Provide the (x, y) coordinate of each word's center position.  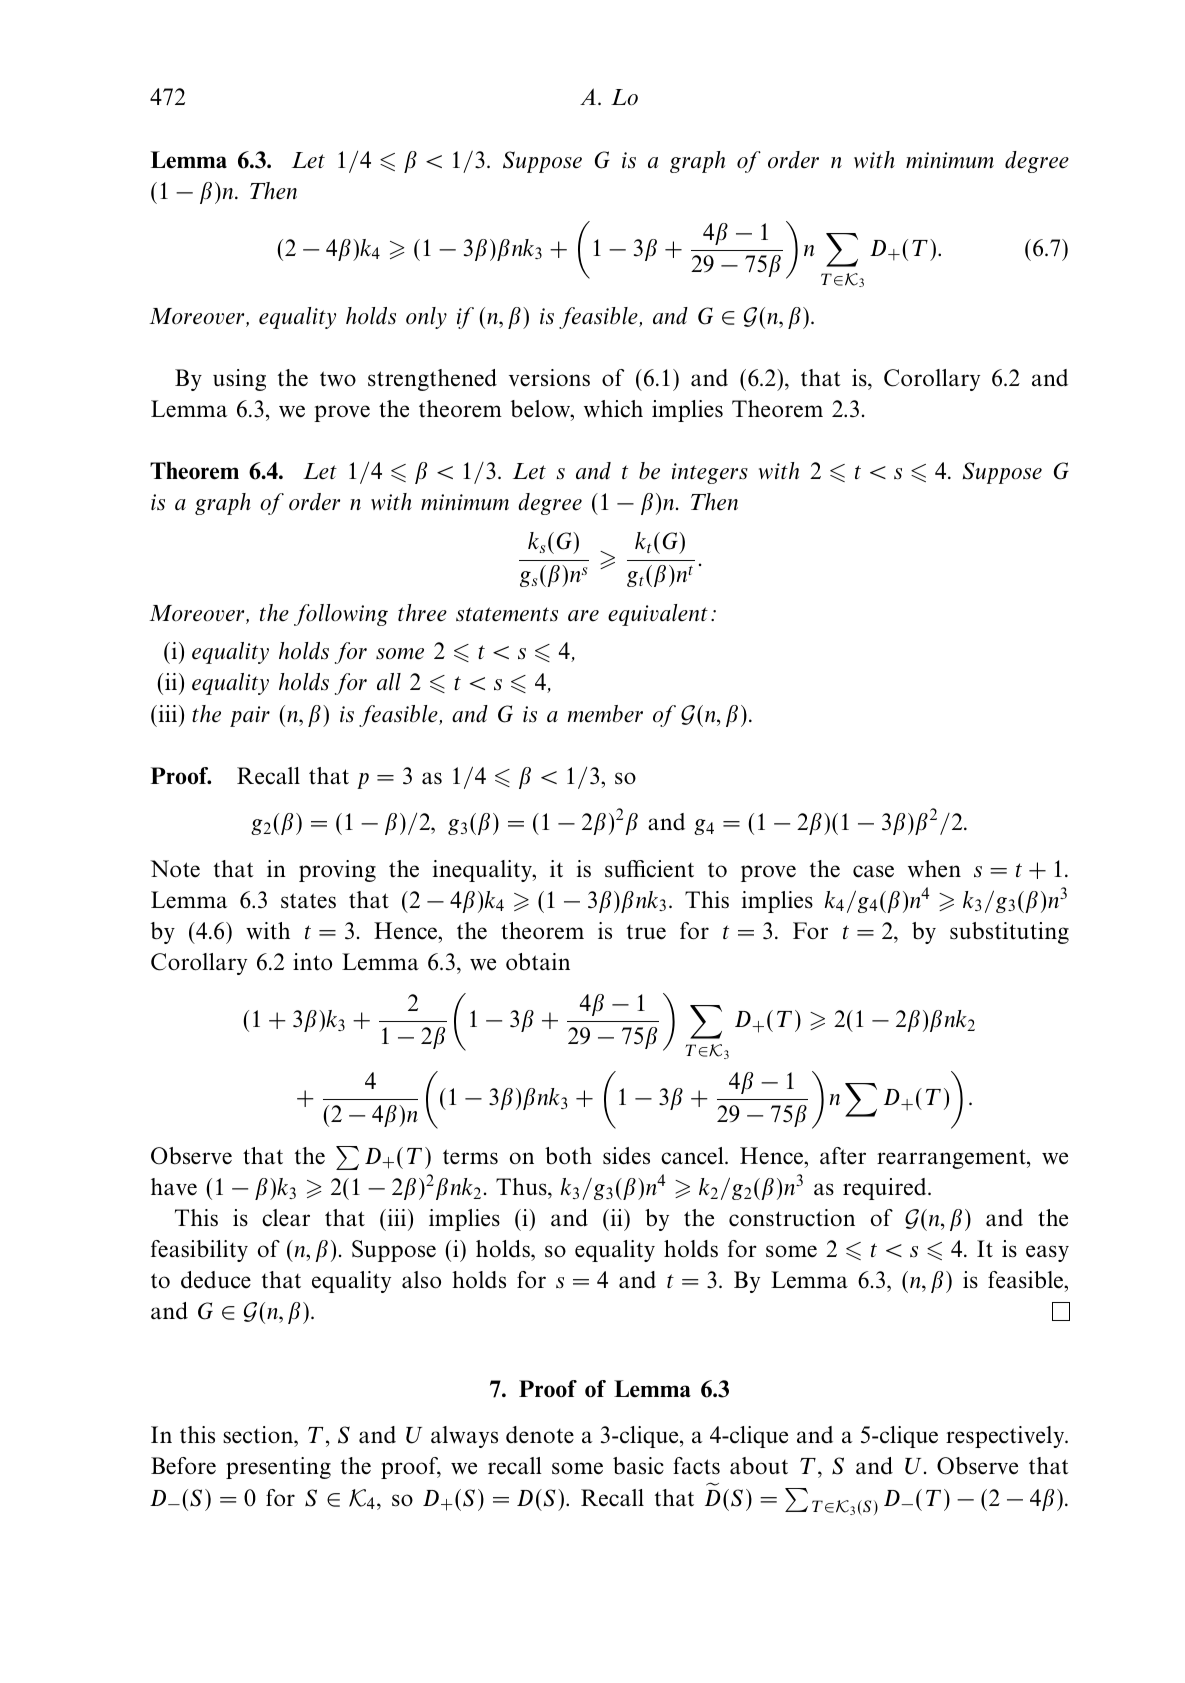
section (259, 1436)
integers (710, 473)
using (239, 380)
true (646, 932)
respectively (1006, 1437)
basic (638, 1466)
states (308, 901)
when (934, 869)
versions (549, 378)
